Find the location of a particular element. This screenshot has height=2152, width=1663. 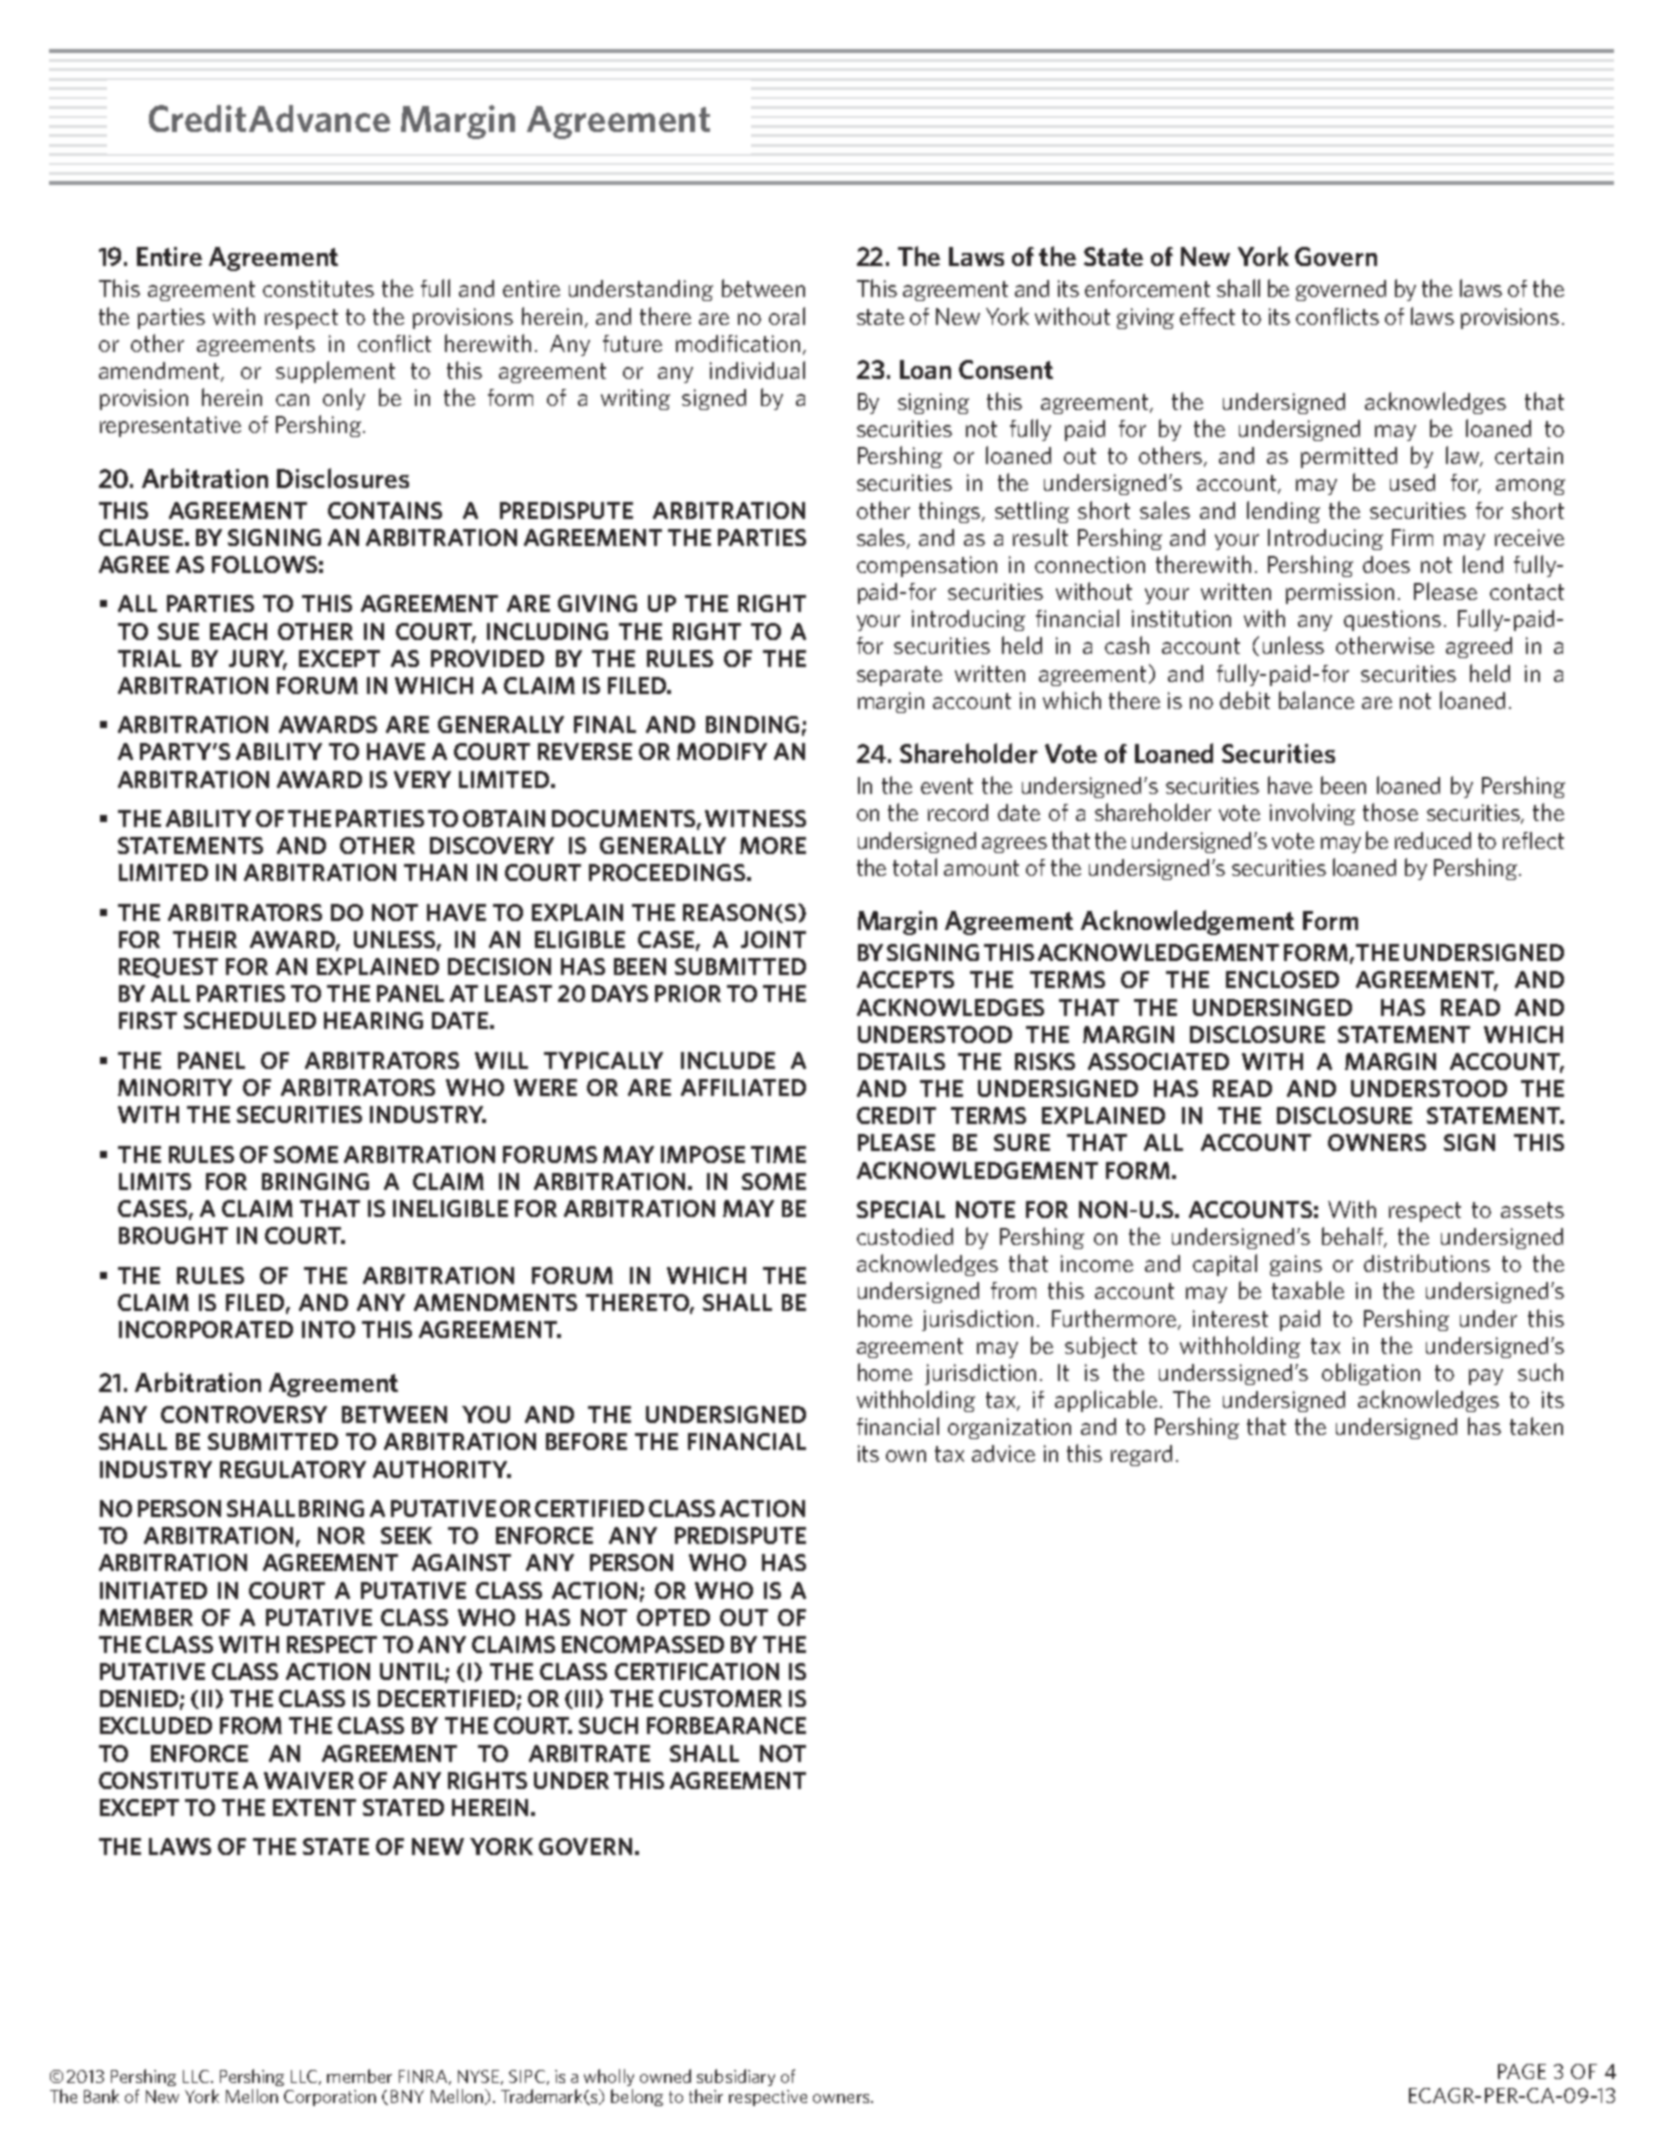

Corporation is located at coordinates (330, 2098).
